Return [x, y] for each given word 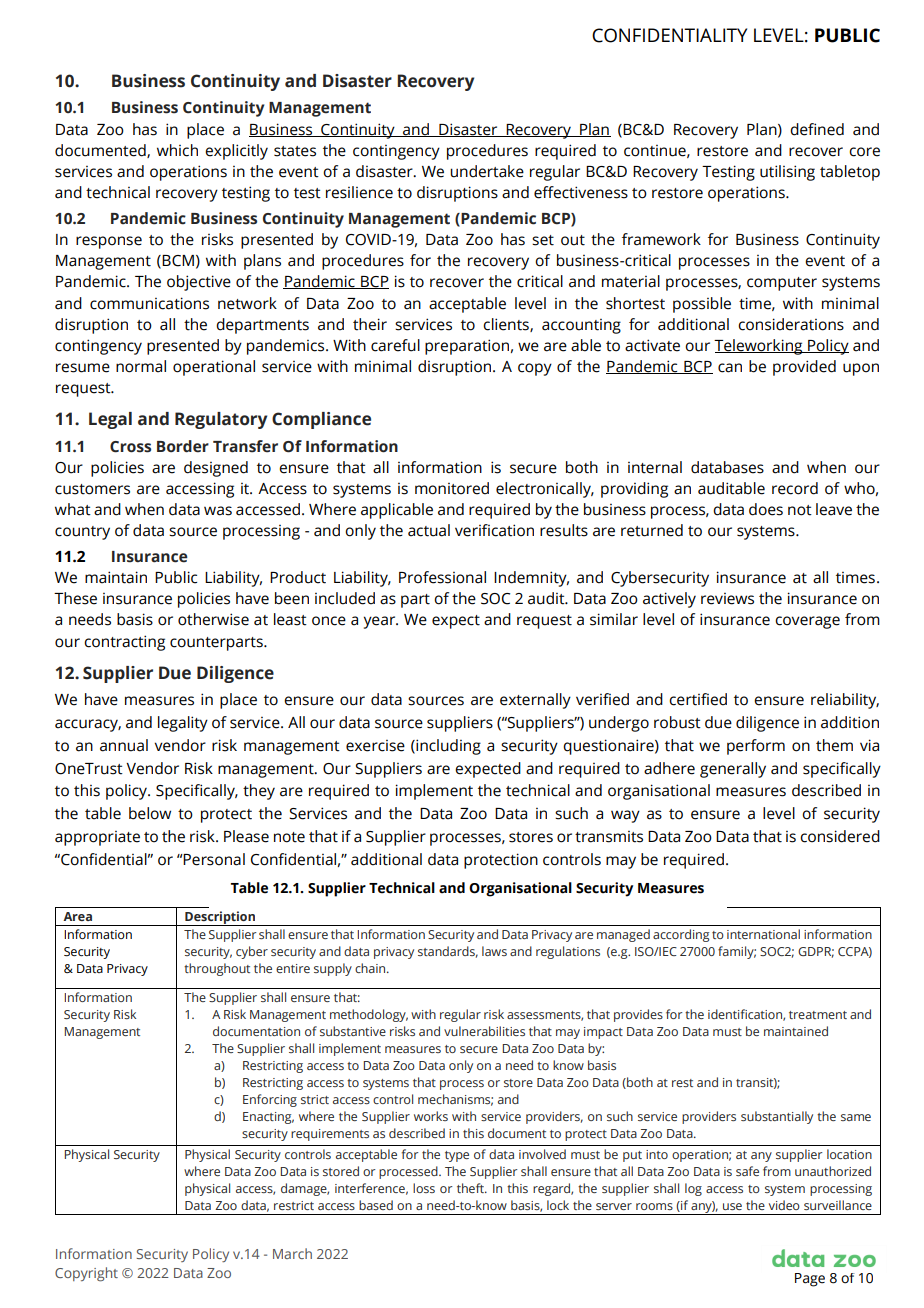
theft [471, 1188]
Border [183, 446]
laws [494, 951]
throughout [217, 969]
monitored [452, 488]
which [177, 150]
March [292, 1253]
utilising [787, 173]
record [795, 488]
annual [124, 745]
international [763, 934]
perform [756, 747]
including [447, 747]
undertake [487, 171]
